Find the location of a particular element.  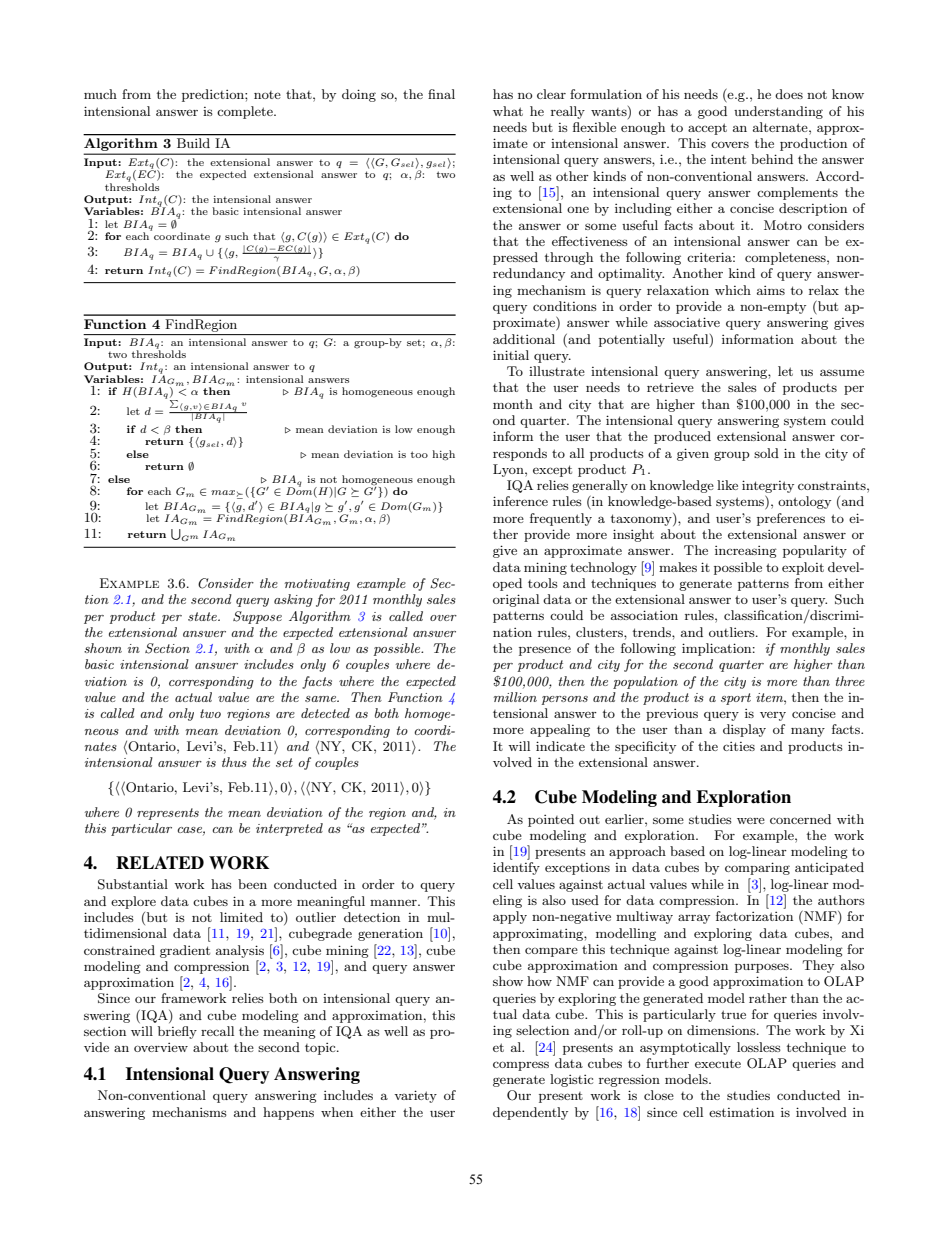

Build is located at coordinates (193, 143).
